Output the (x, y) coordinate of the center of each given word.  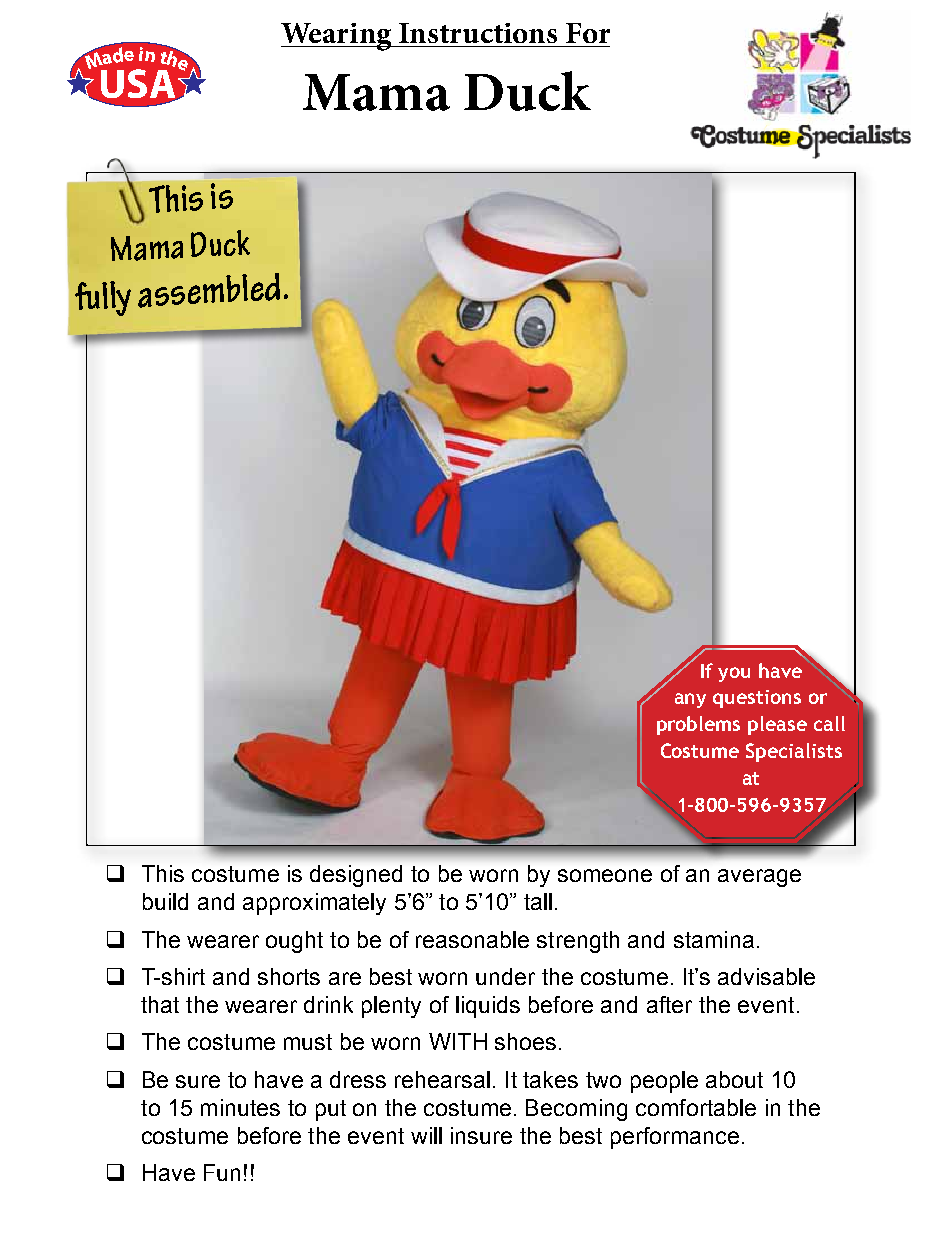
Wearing (337, 37)
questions (757, 699)
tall (538, 901)
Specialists (794, 752)
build (165, 901)
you (734, 674)
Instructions (478, 33)
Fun (222, 1172)
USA (139, 85)
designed (356, 876)
